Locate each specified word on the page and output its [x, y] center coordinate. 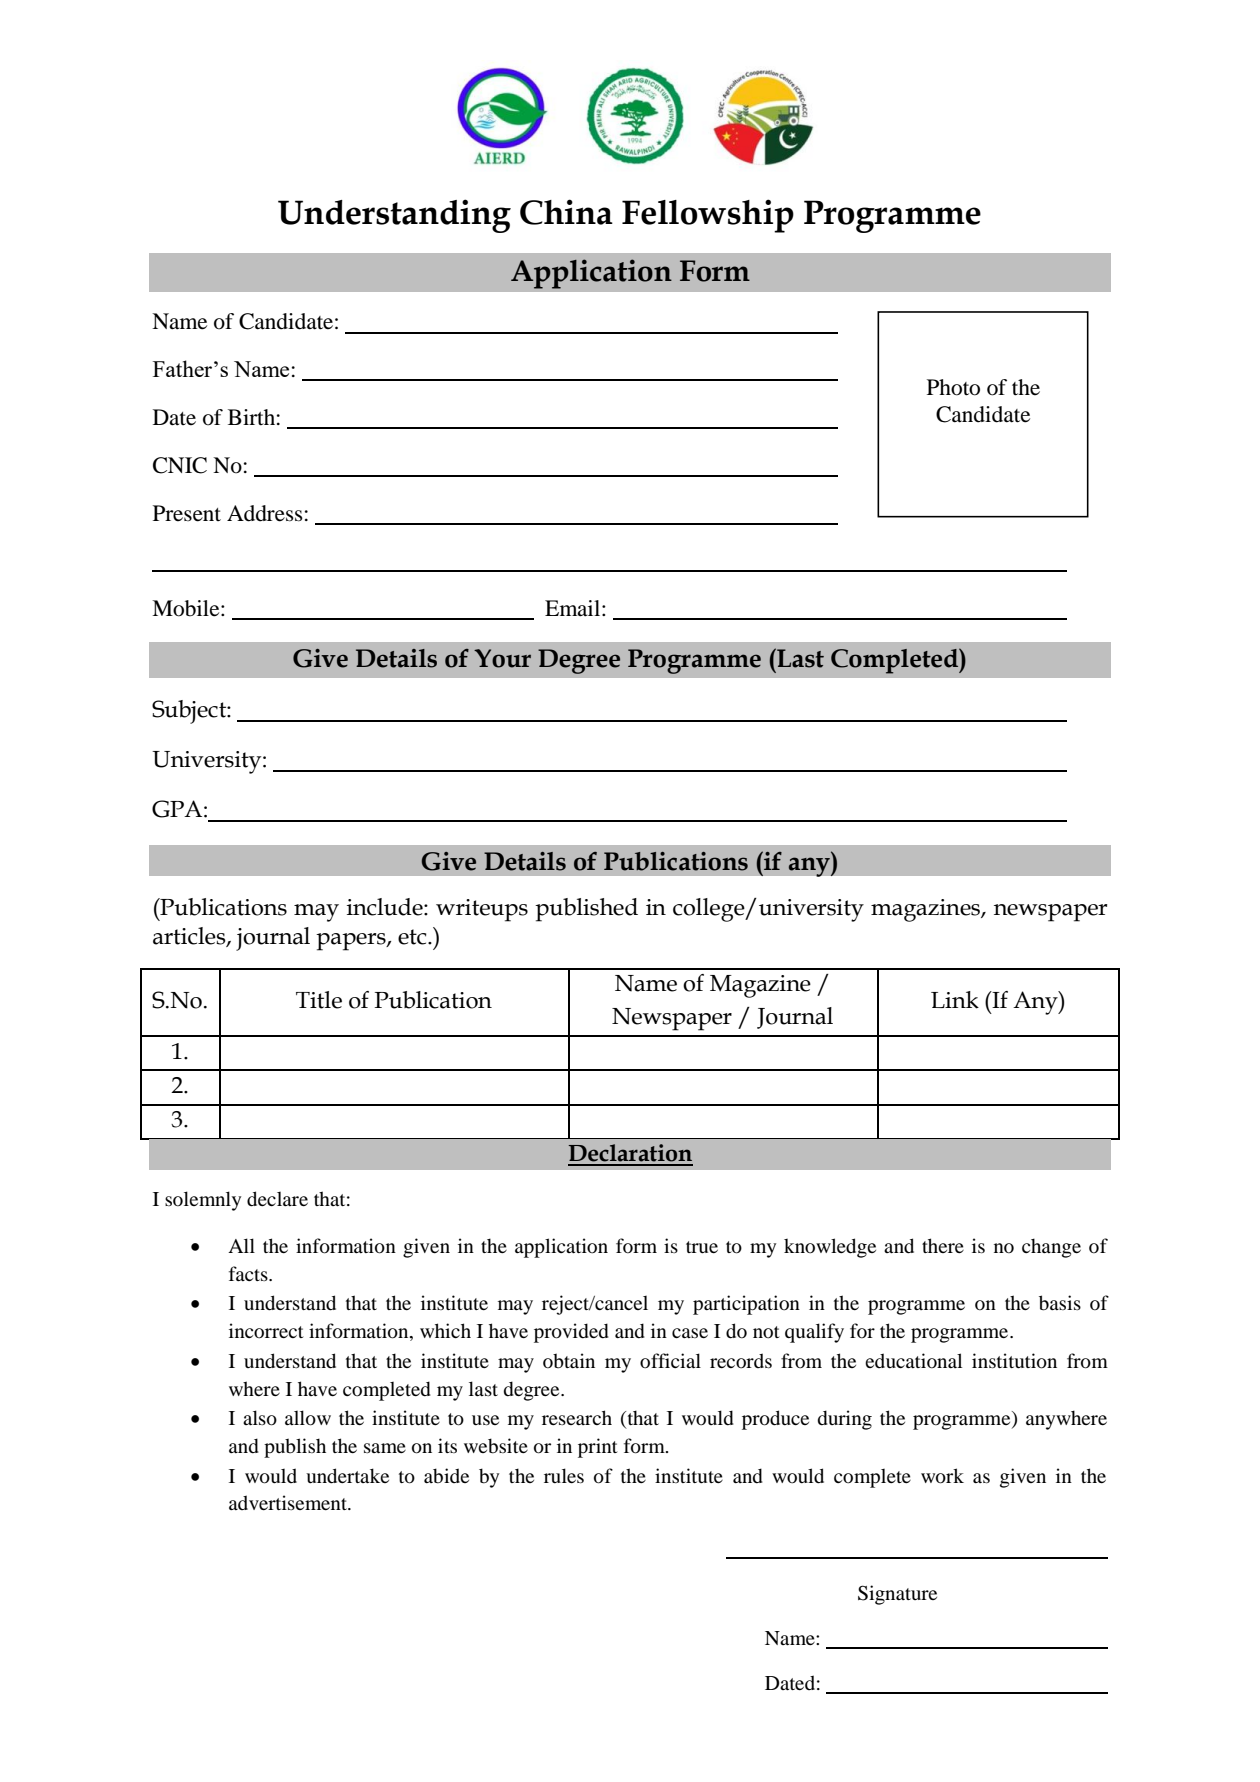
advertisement [289, 1502]
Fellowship [708, 216]
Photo [953, 387]
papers [352, 942]
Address [265, 513]
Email [574, 608]
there [943, 1245]
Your [502, 658]
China [566, 212]
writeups [482, 910]
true [702, 1247]
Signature [897, 1595]
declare [277, 1199]
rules [564, 1475]
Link [955, 1000]
